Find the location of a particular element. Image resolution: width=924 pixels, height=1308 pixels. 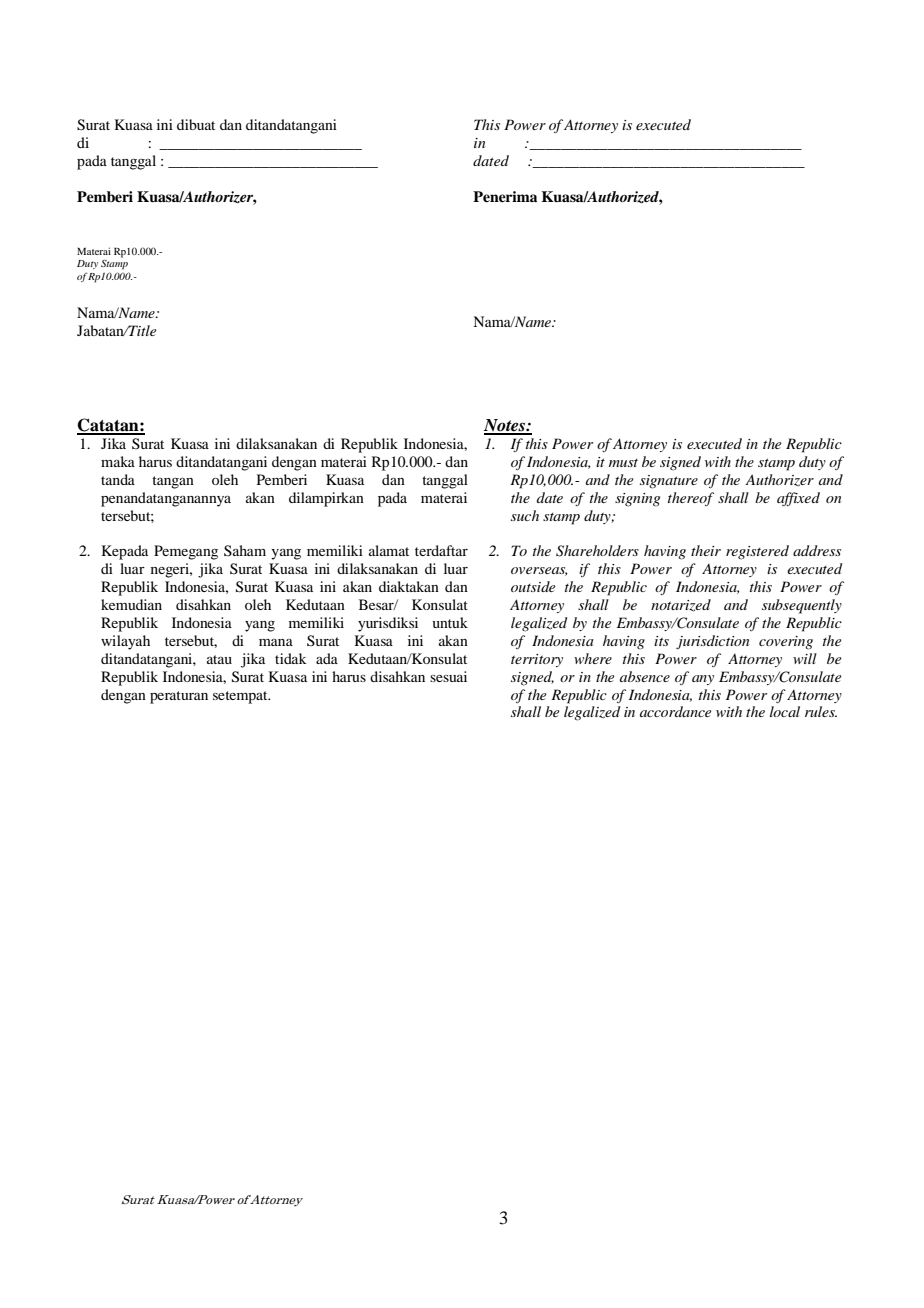

atau is located at coordinates (219, 659).
